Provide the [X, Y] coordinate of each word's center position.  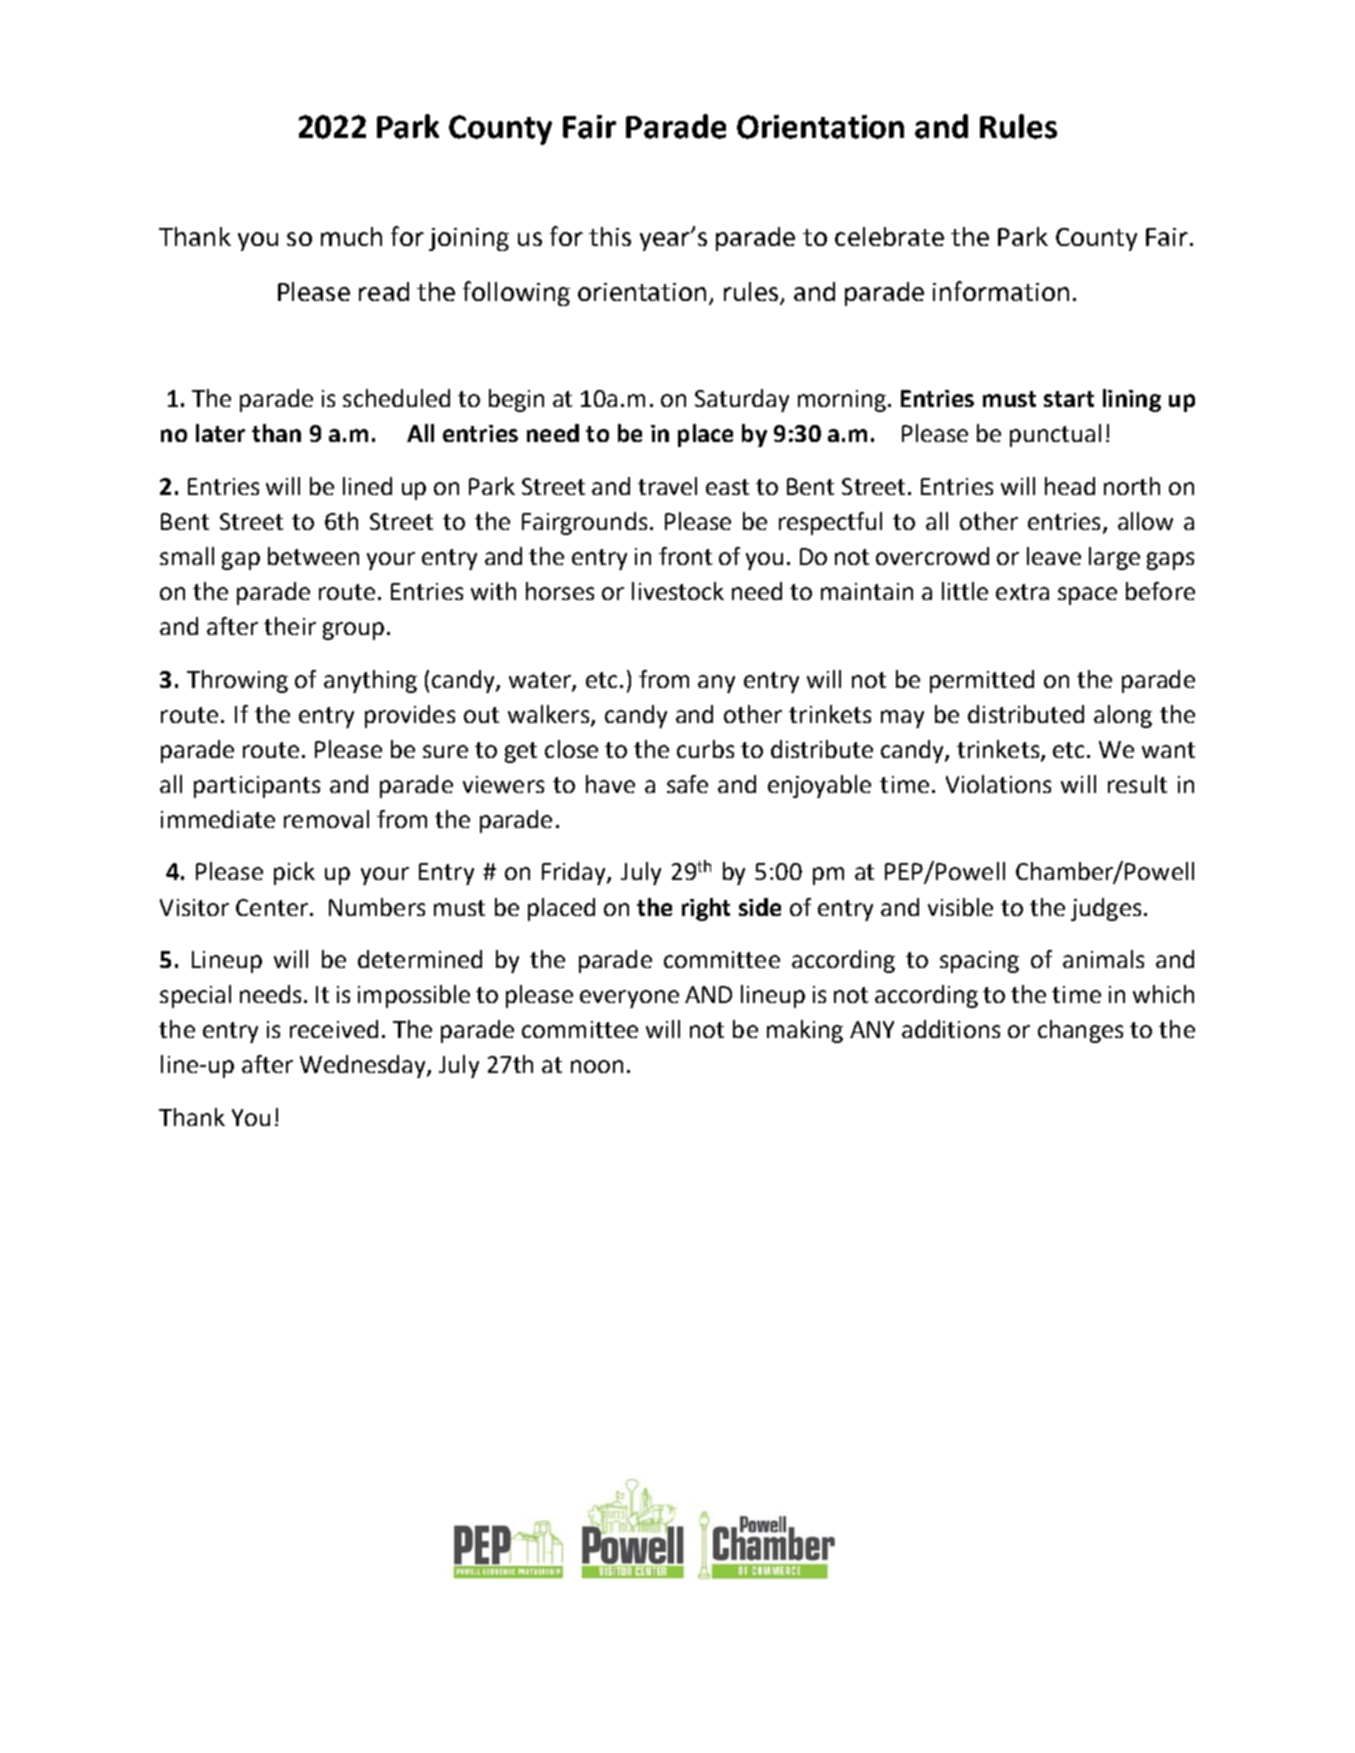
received [334, 1029]
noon [597, 1066]
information [1001, 291]
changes [1080, 1031]
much [351, 236]
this [610, 236]
